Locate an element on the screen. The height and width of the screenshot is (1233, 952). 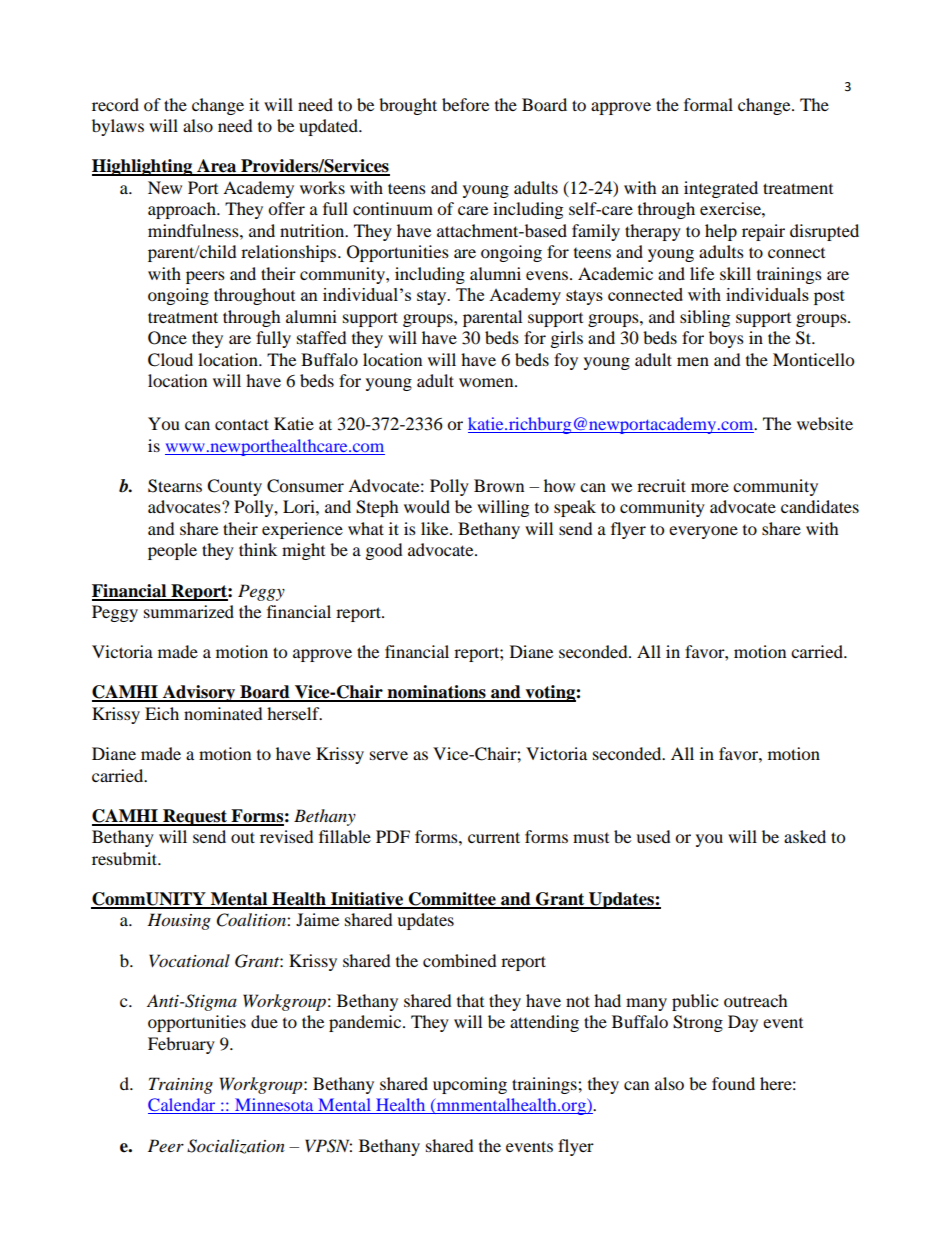
before is located at coordinates (465, 104).
